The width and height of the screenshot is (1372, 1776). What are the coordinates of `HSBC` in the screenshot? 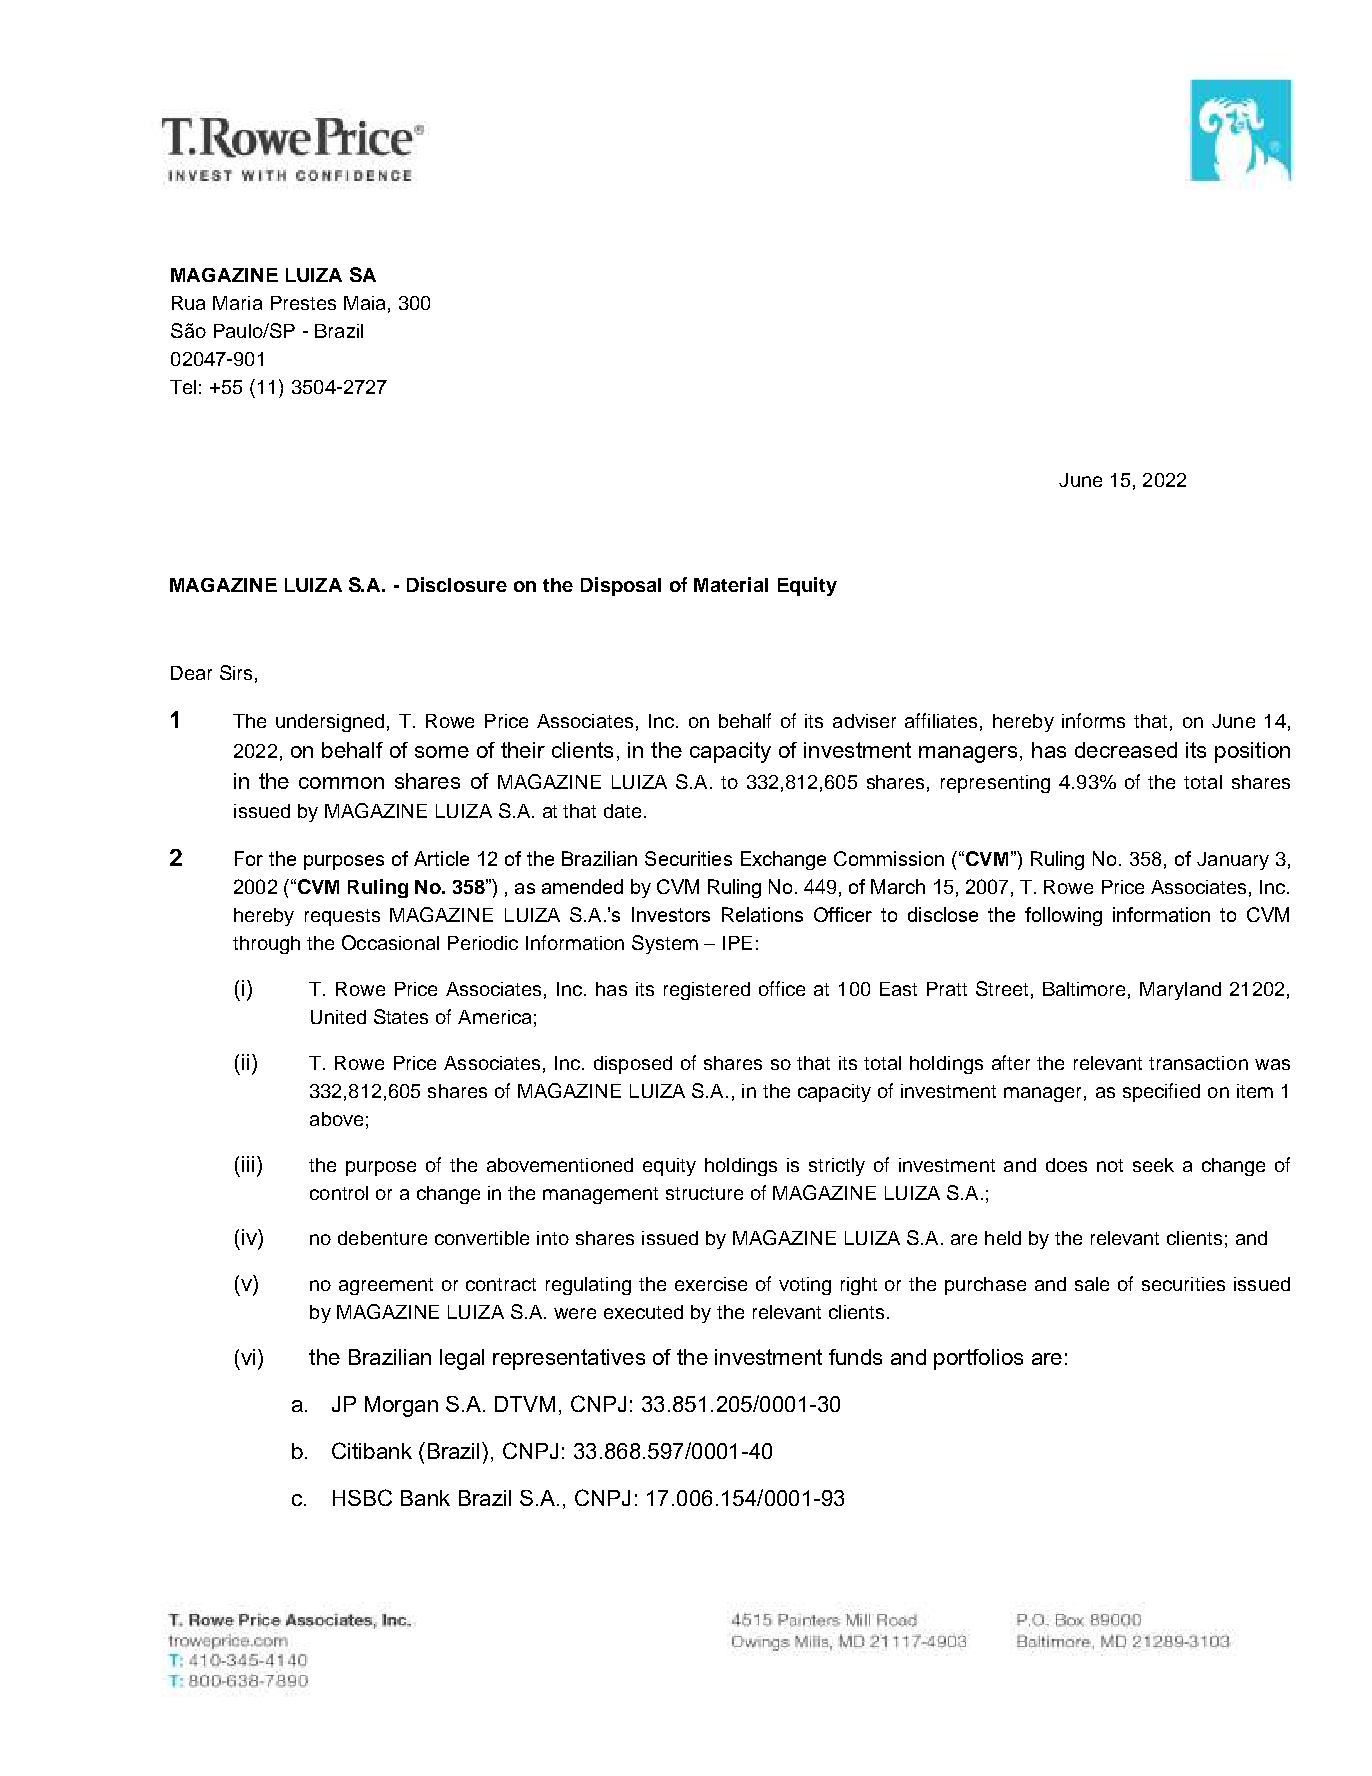 It's located at (362, 1497).
